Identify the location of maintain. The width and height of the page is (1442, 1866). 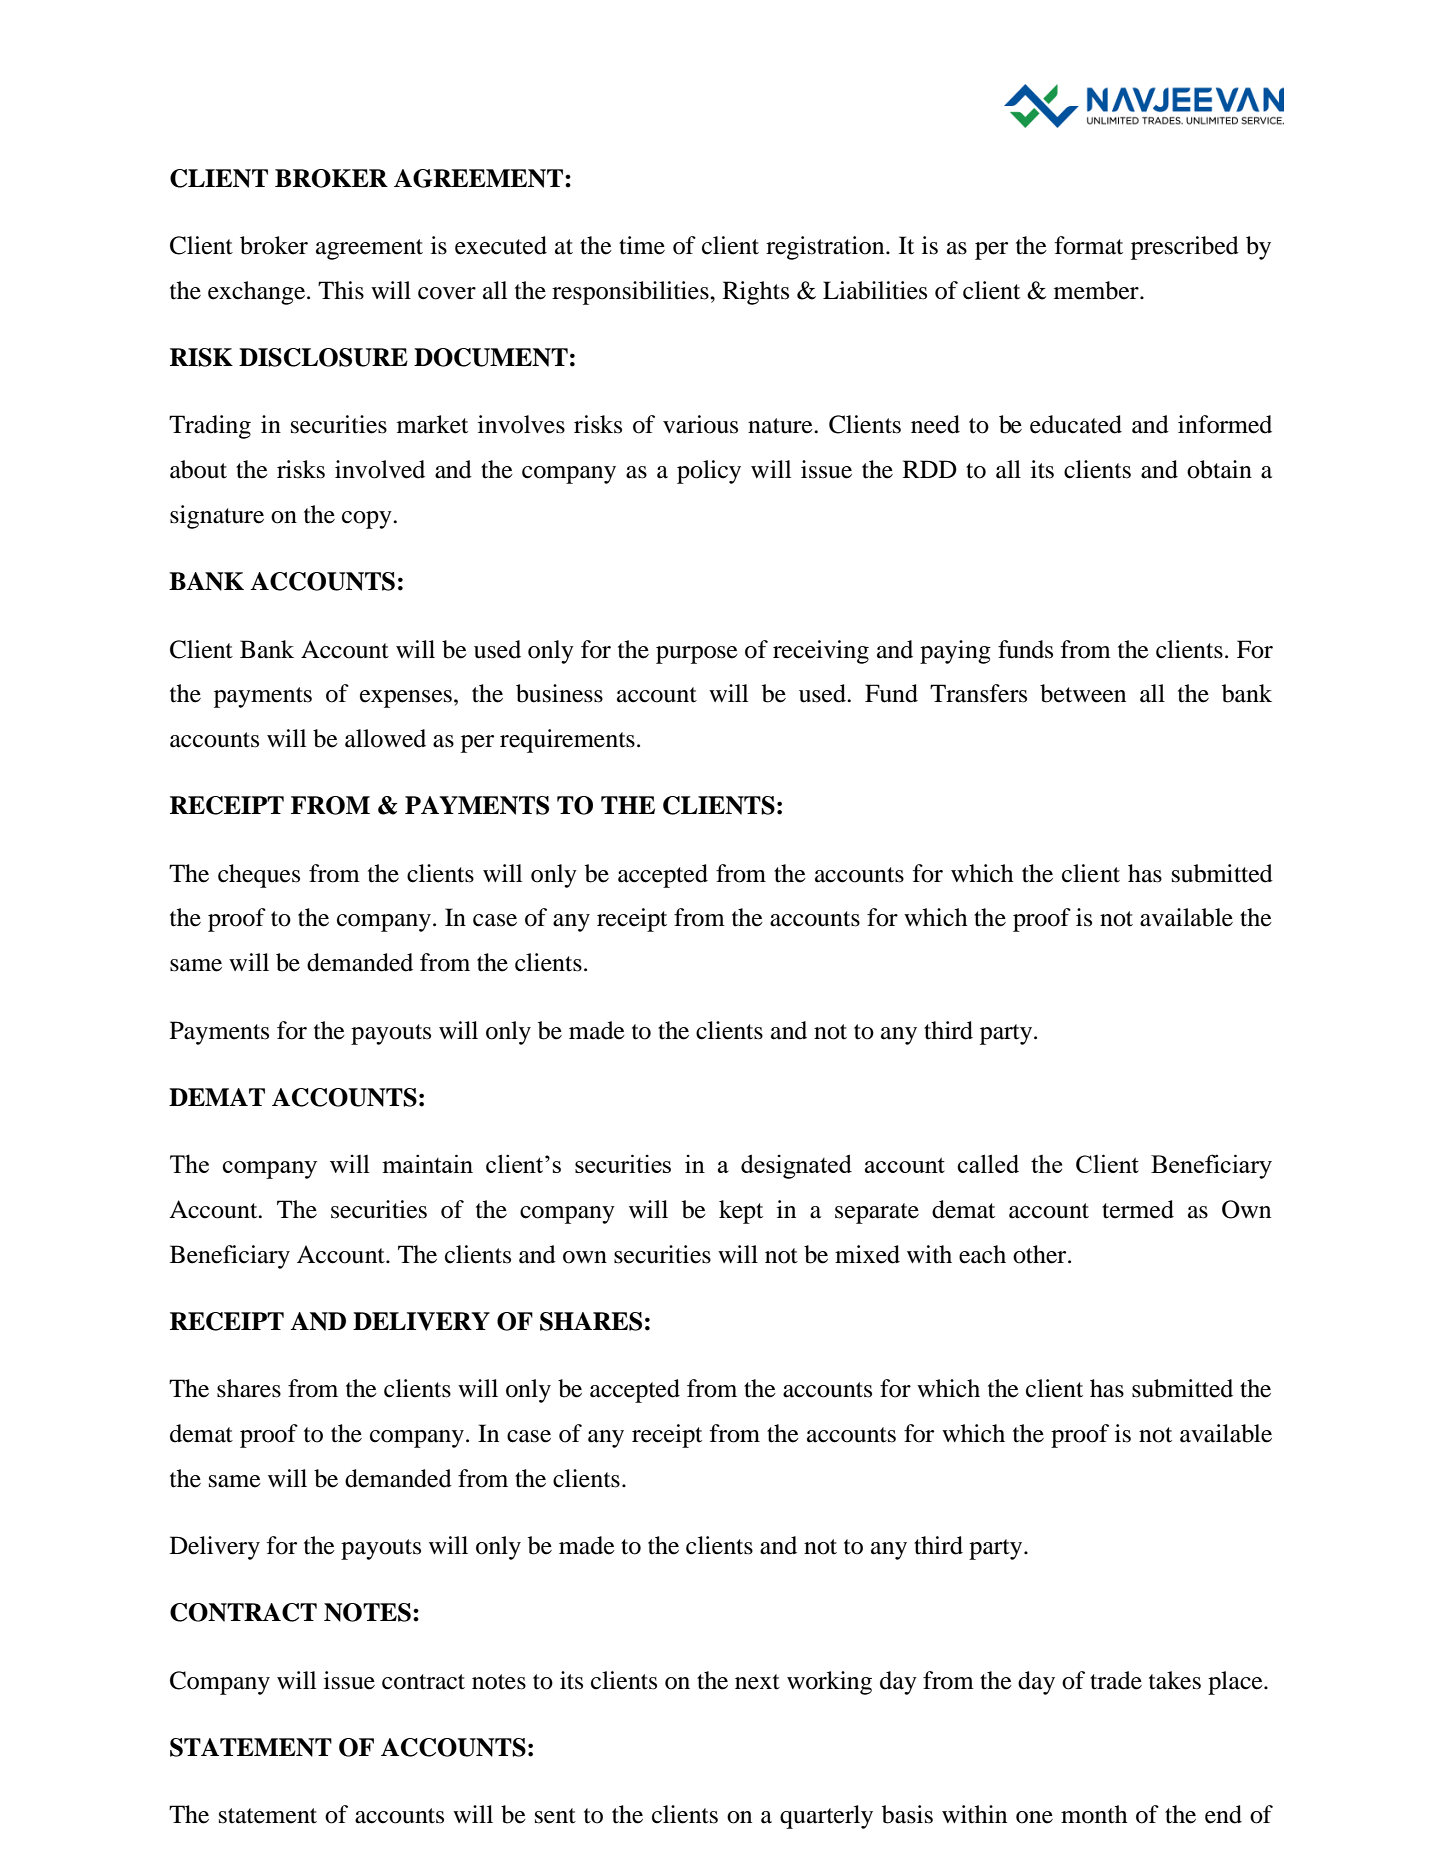
(427, 1163).
